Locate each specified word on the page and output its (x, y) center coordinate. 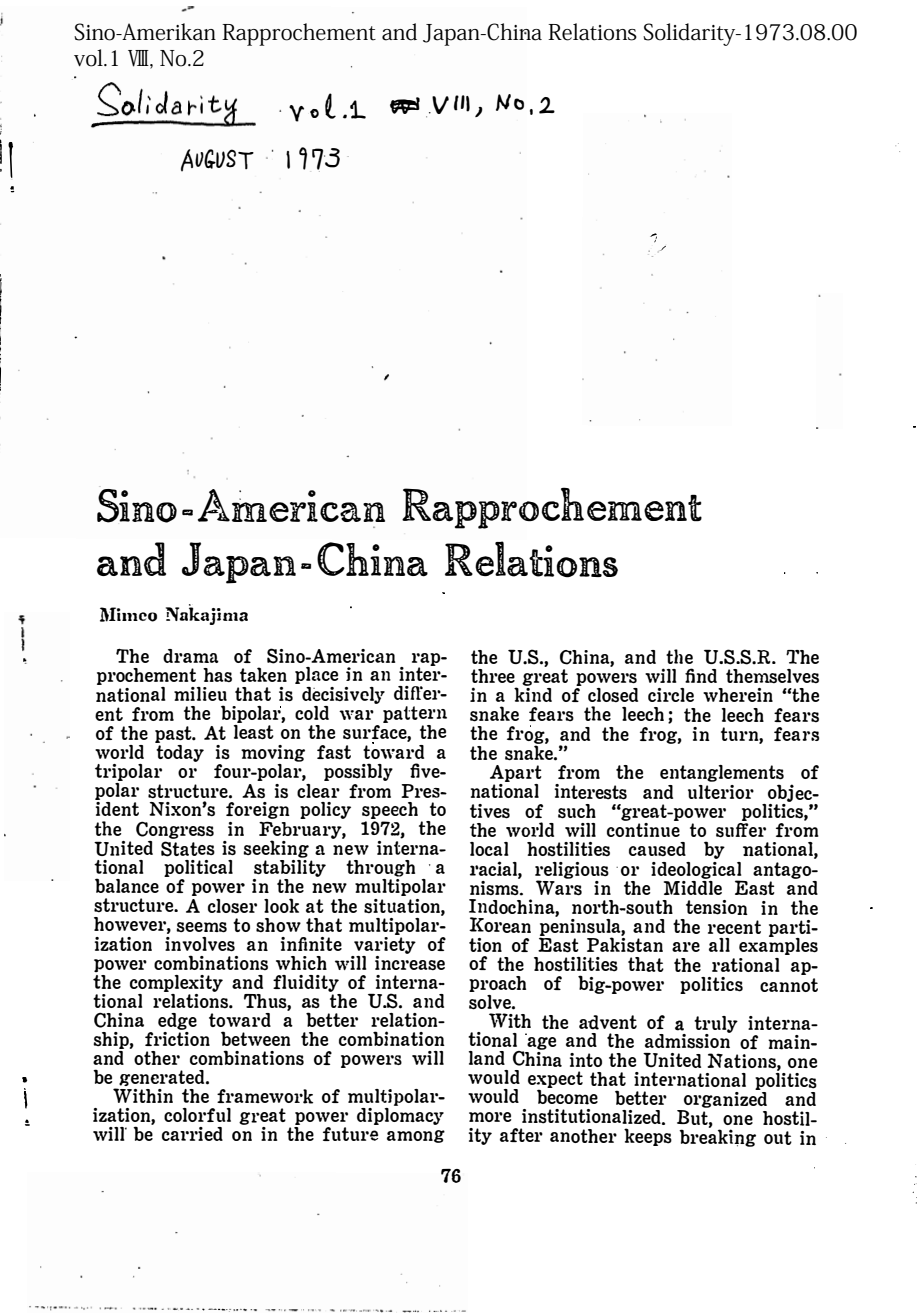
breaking (717, 1137)
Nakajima (207, 614)
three (493, 676)
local (489, 849)
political (198, 870)
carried (192, 1134)
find (701, 675)
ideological (696, 871)
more (490, 1117)
